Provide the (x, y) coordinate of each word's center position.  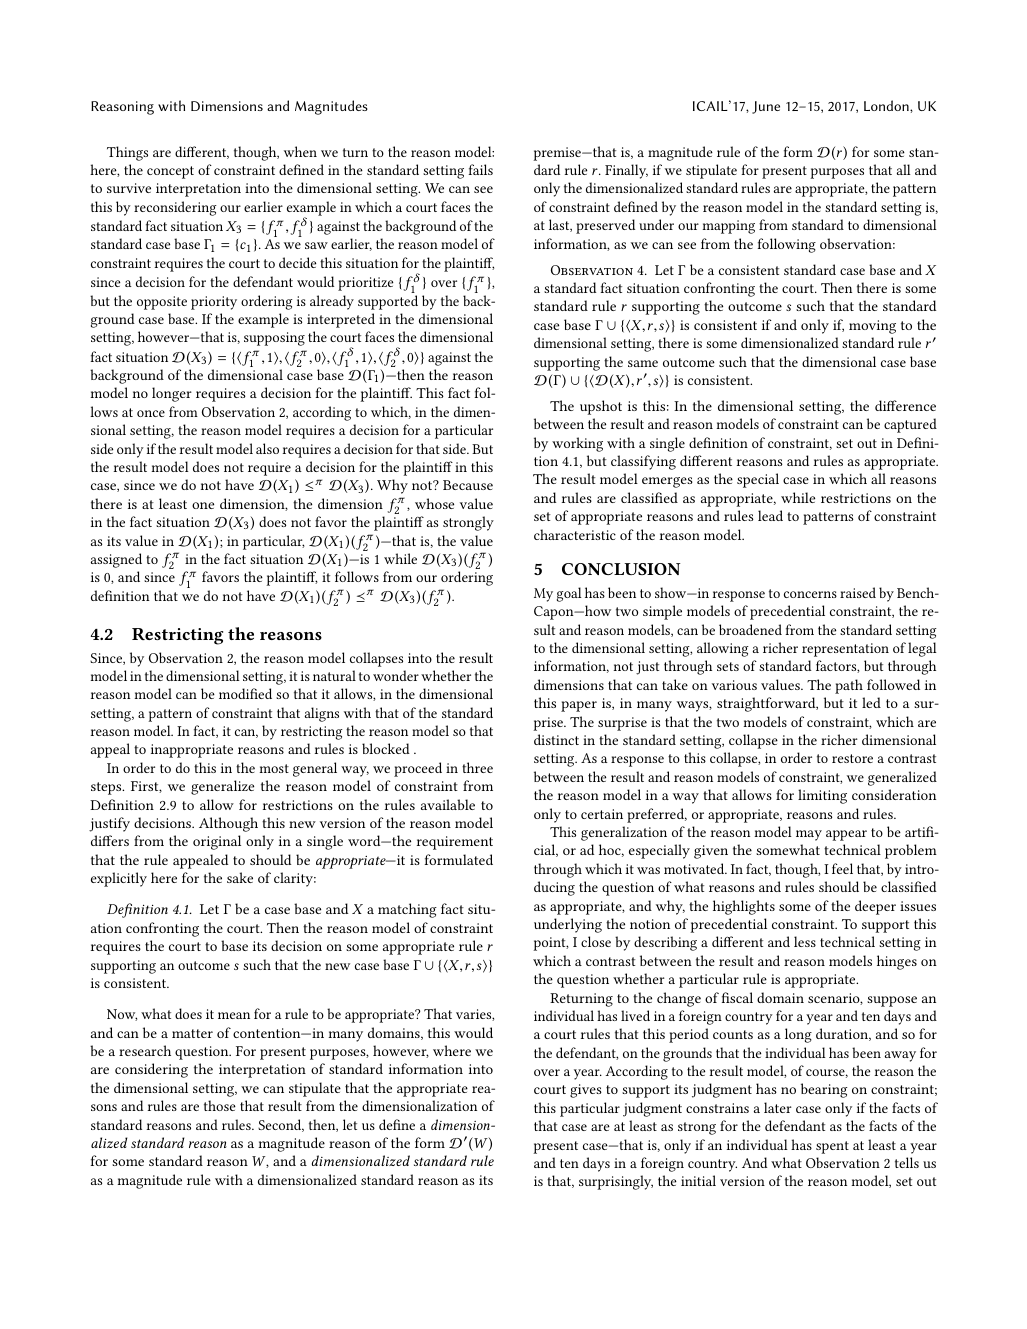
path (849, 686)
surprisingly (616, 1182)
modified (245, 693)
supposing (274, 339)
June (766, 107)
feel (842, 868)
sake (240, 877)
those (220, 1105)
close (596, 941)
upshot (601, 407)
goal (569, 594)
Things (127, 153)
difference (905, 405)
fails (481, 169)
